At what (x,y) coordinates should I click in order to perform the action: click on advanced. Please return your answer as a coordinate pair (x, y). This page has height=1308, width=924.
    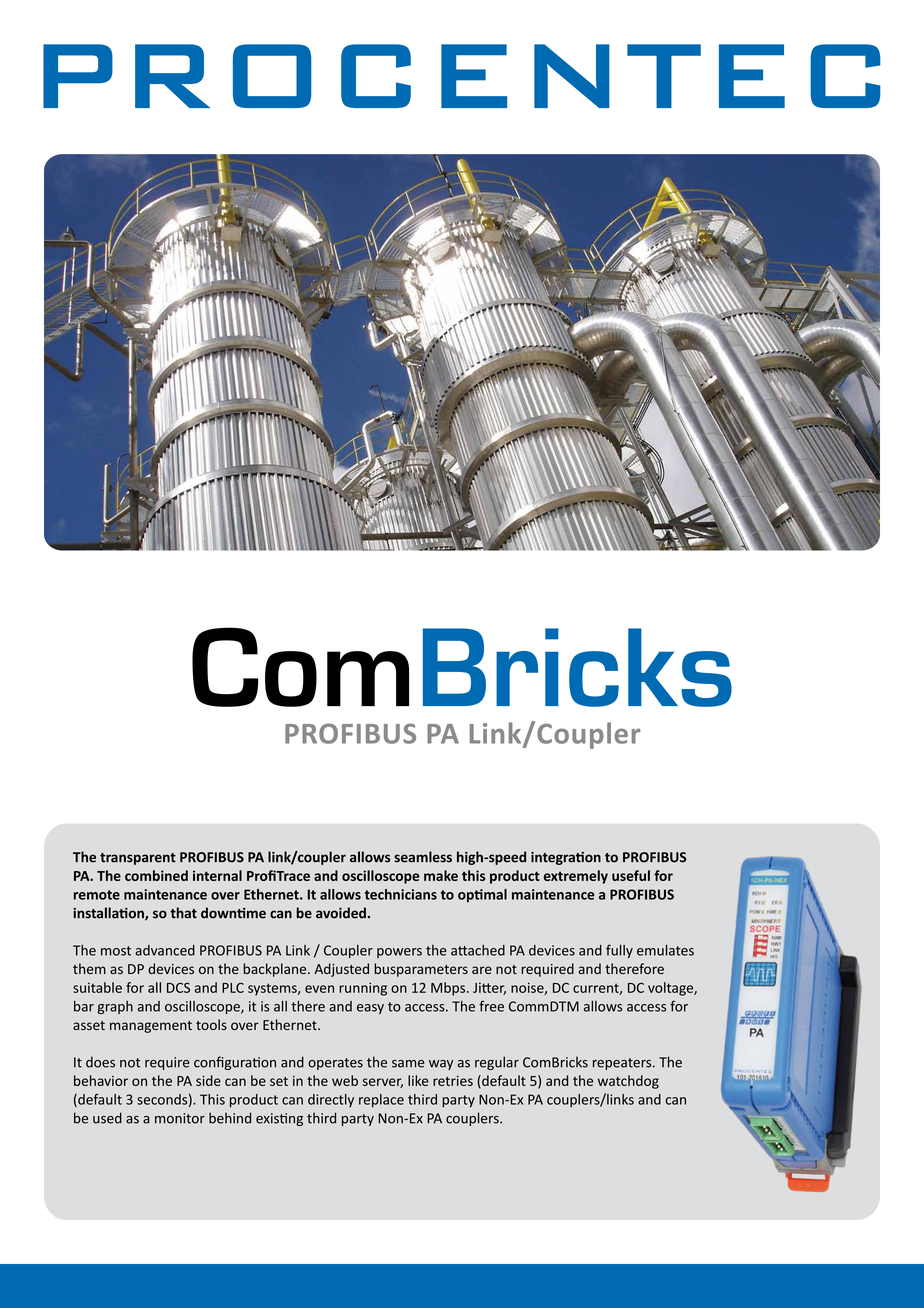
    Looking at the image, I should click on (165, 950).
